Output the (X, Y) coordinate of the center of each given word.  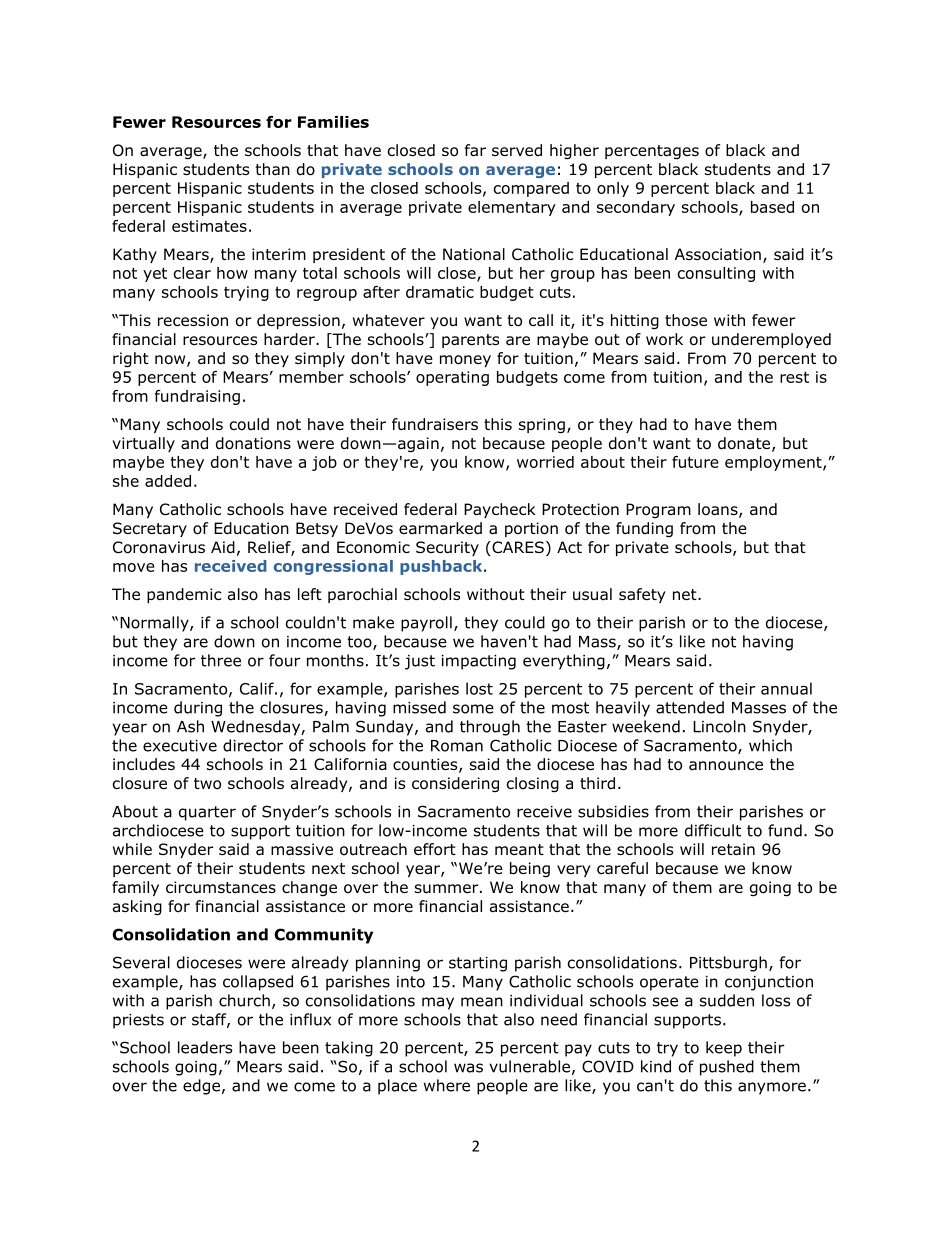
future (695, 462)
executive (180, 746)
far (475, 150)
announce (726, 766)
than (272, 169)
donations (253, 443)
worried (545, 462)
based (772, 207)
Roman (457, 746)
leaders (205, 1047)
